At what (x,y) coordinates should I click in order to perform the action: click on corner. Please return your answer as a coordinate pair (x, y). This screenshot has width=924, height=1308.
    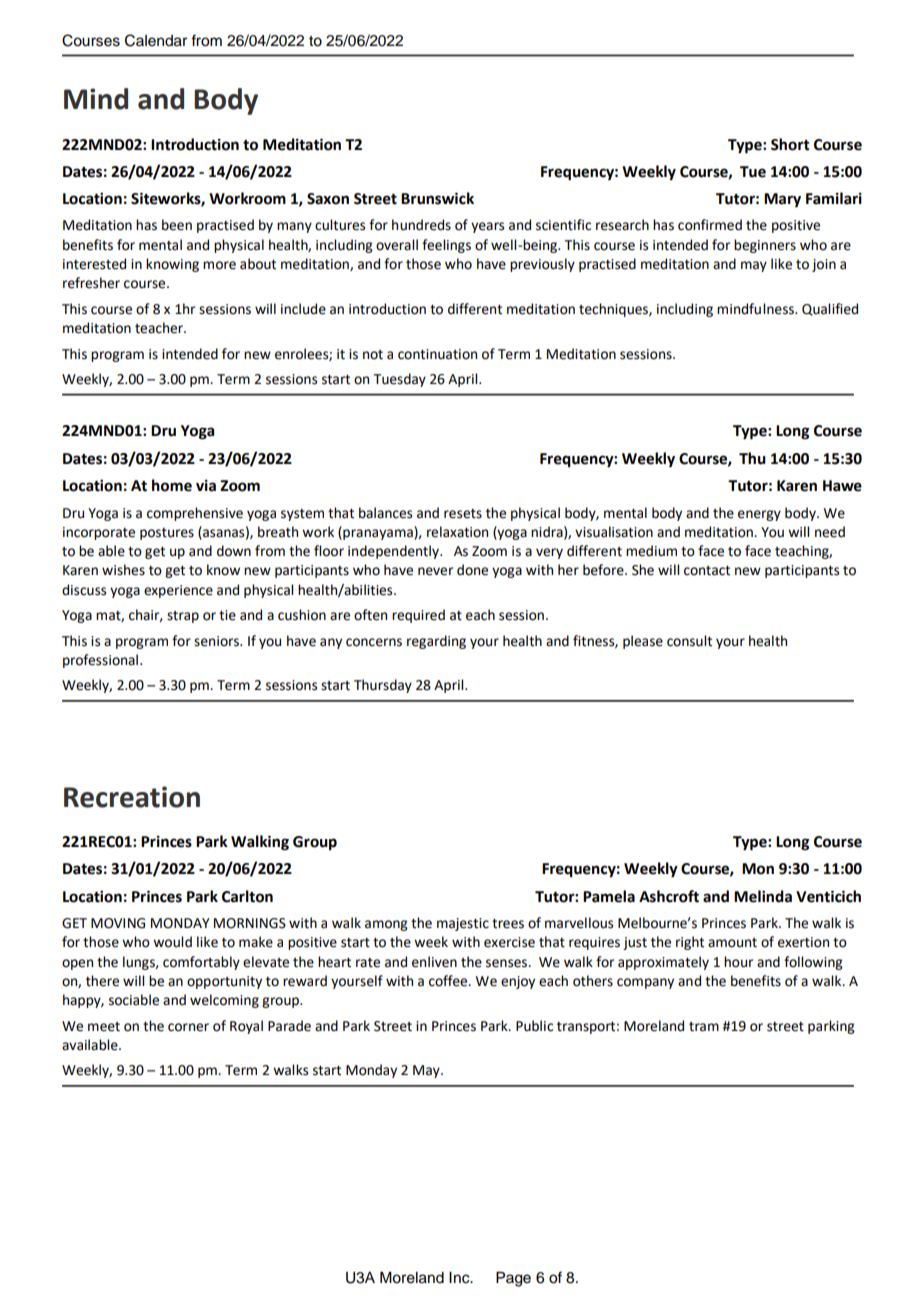
    Looking at the image, I should click on (188, 1027).
